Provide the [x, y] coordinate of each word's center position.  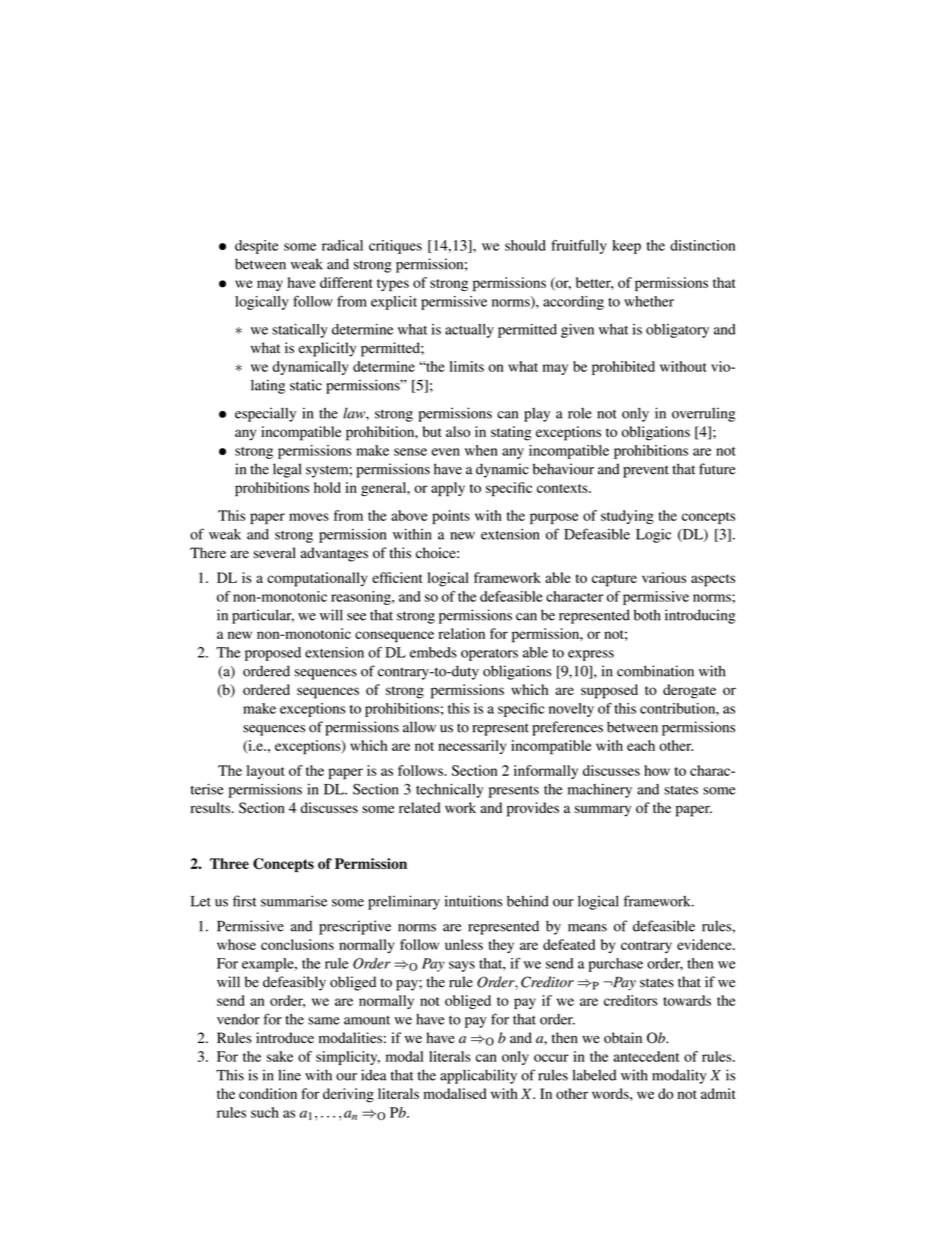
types [393, 285]
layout [266, 772]
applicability [478, 1076]
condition [268, 1093]
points [451, 517]
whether [649, 301]
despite [257, 247]
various [664, 577]
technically [449, 790]
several [274, 553]
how [657, 770]
